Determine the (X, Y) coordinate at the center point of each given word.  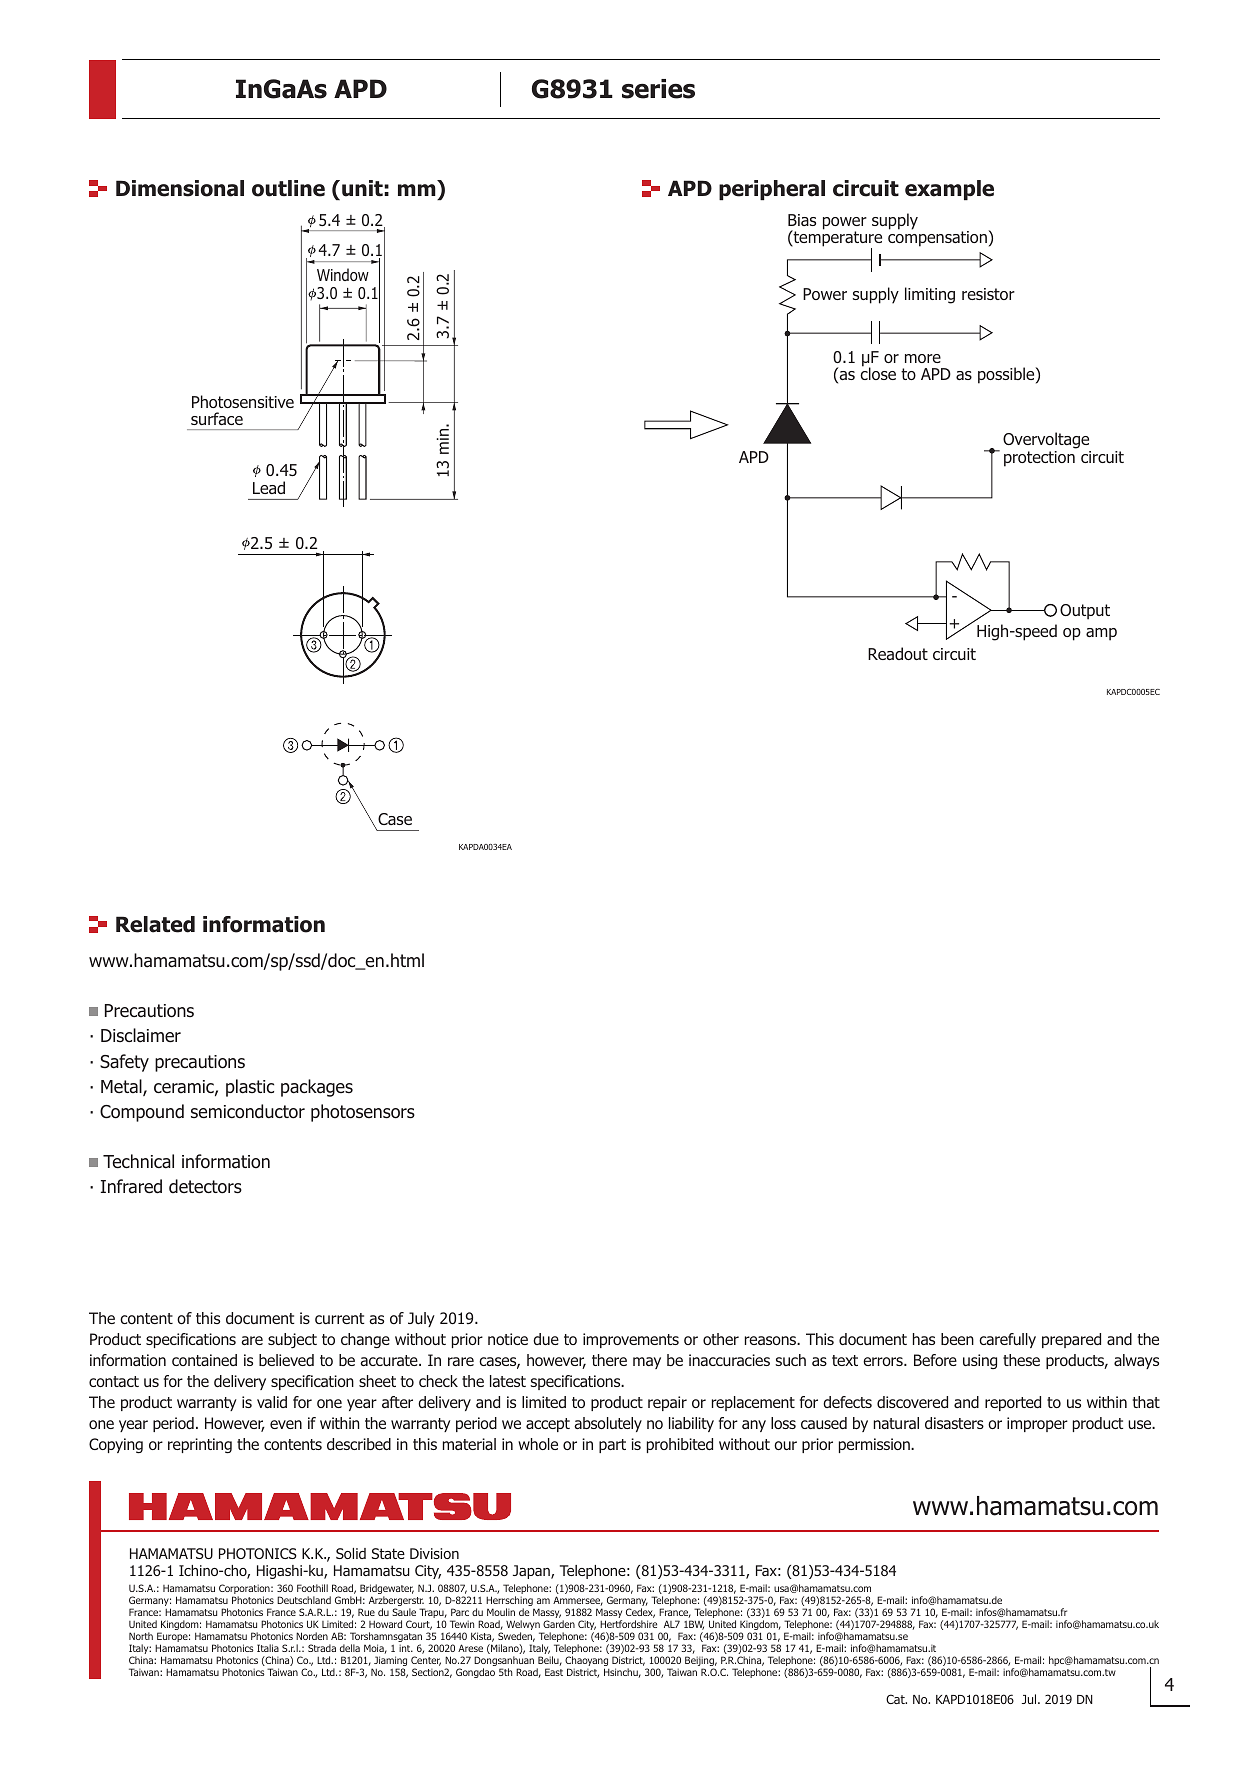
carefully (1007, 1340)
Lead (269, 487)
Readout (898, 653)
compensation (938, 238)
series (658, 89)
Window (343, 274)
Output (1085, 612)
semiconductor (248, 1111)
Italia (268, 1648)
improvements (631, 1340)
